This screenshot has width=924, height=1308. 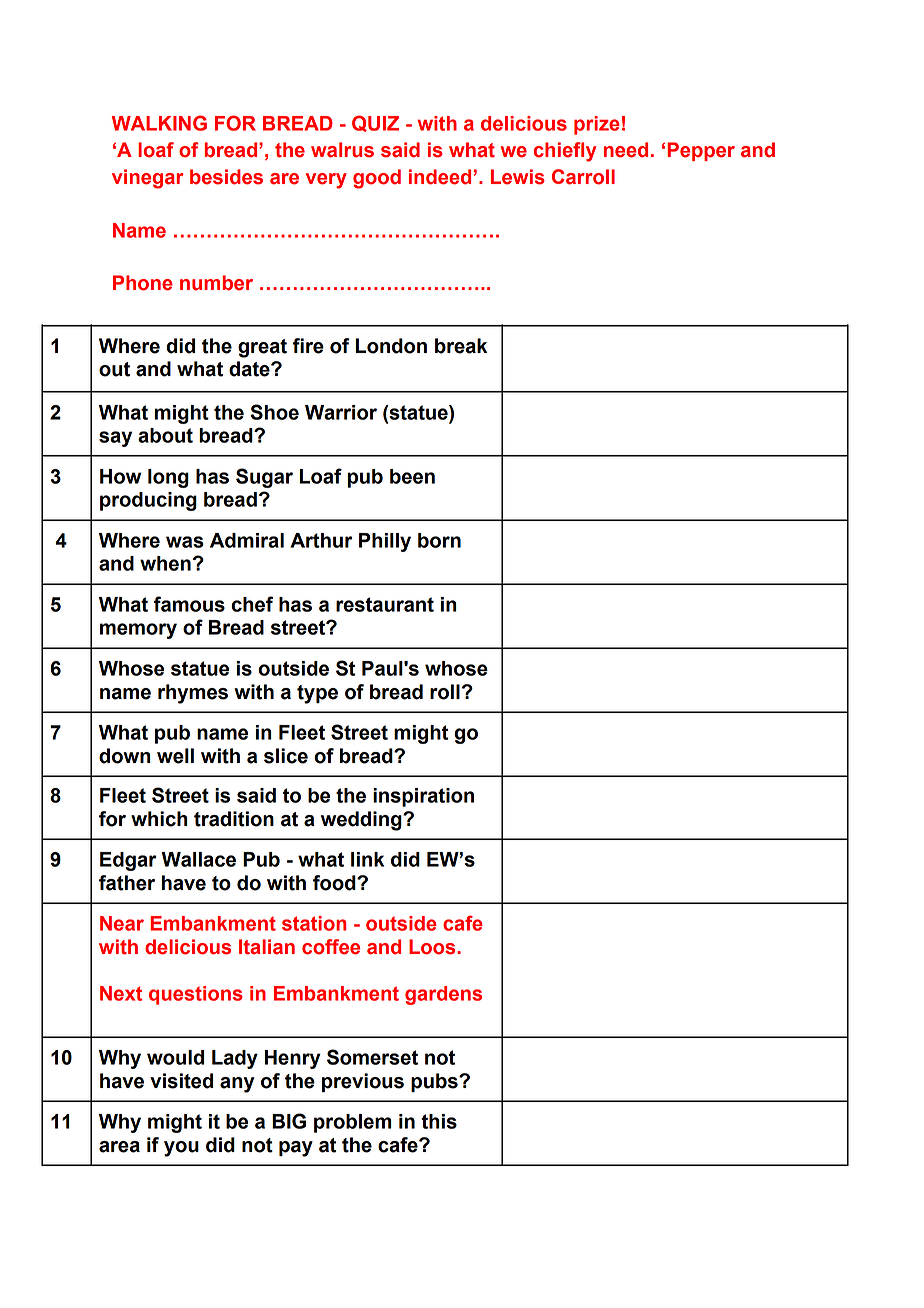 What do you see at coordinates (564, 152) in the screenshot?
I see `chiefly` at bounding box center [564, 152].
